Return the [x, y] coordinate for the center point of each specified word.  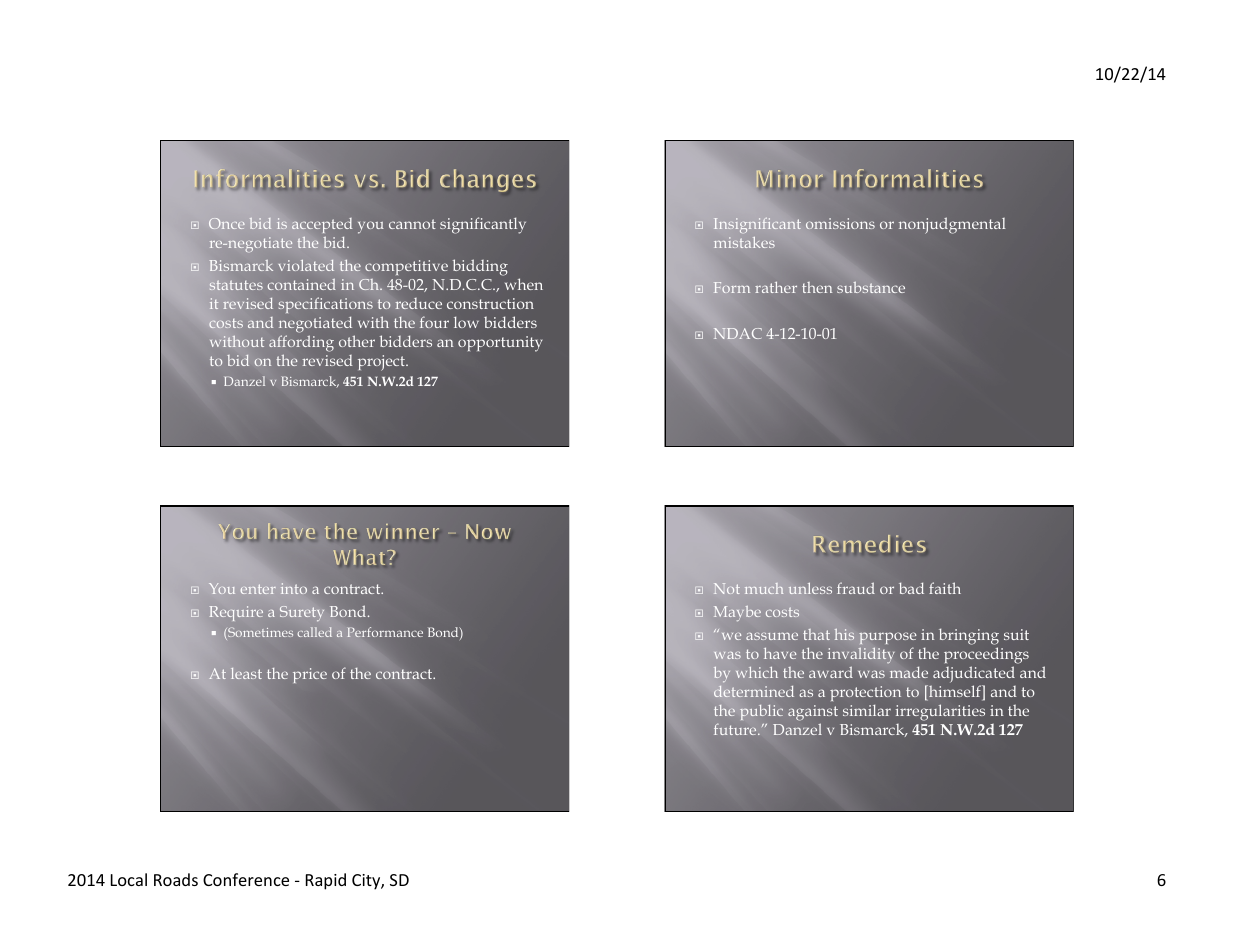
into [294, 588]
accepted [322, 225]
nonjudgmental [952, 225]
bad [911, 588]
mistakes [744, 242]
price [310, 675]
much [764, 588]
